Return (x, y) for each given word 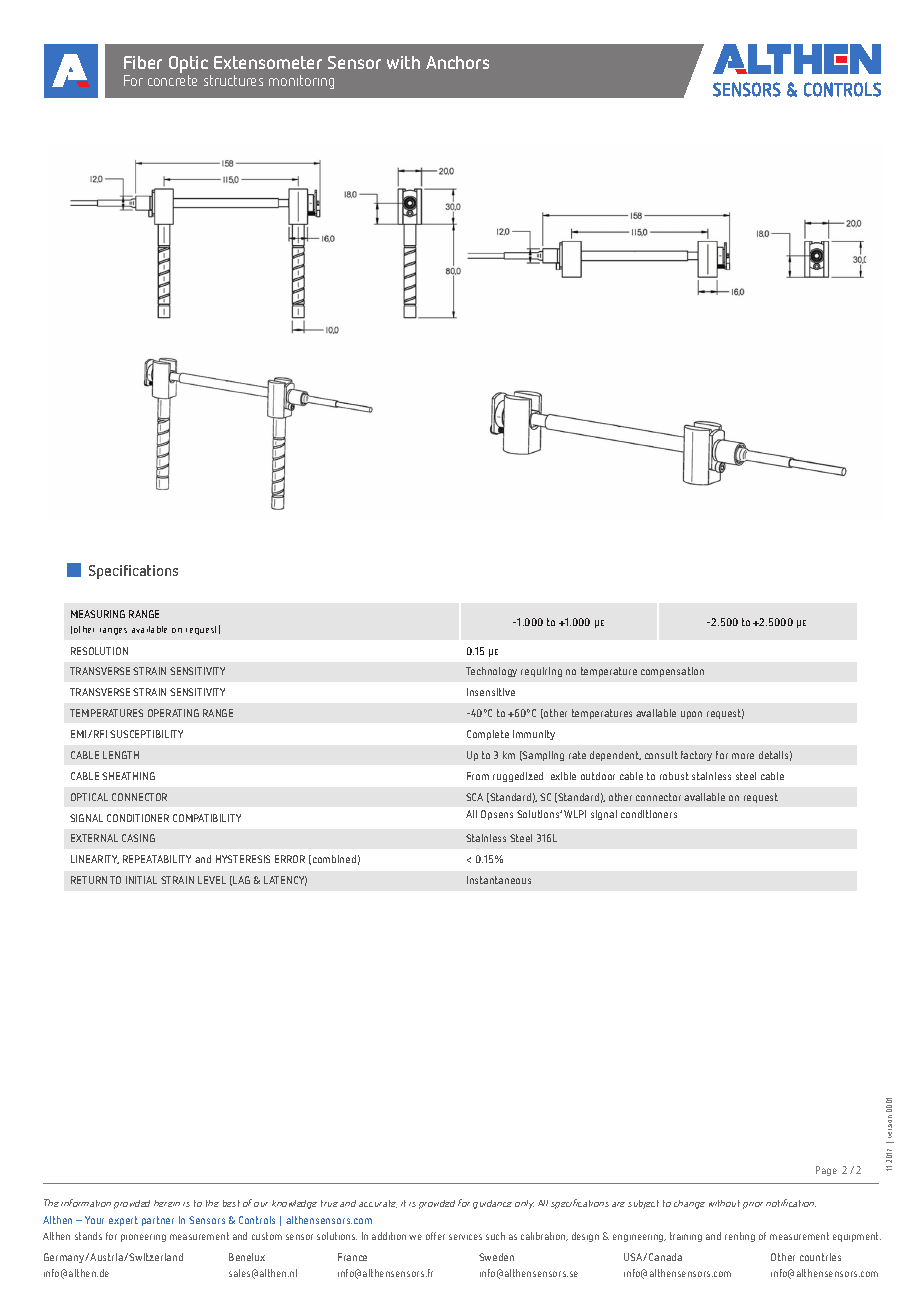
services (465, 1237)
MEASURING (98, 614)
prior (753, 1205)
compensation (672, 672)
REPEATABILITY (157, 859)
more (743, 756)
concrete (172, 80)
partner (158, 1221)
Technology (491, 672)
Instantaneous (499, 880)
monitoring (301, 82)
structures (233, 80)
